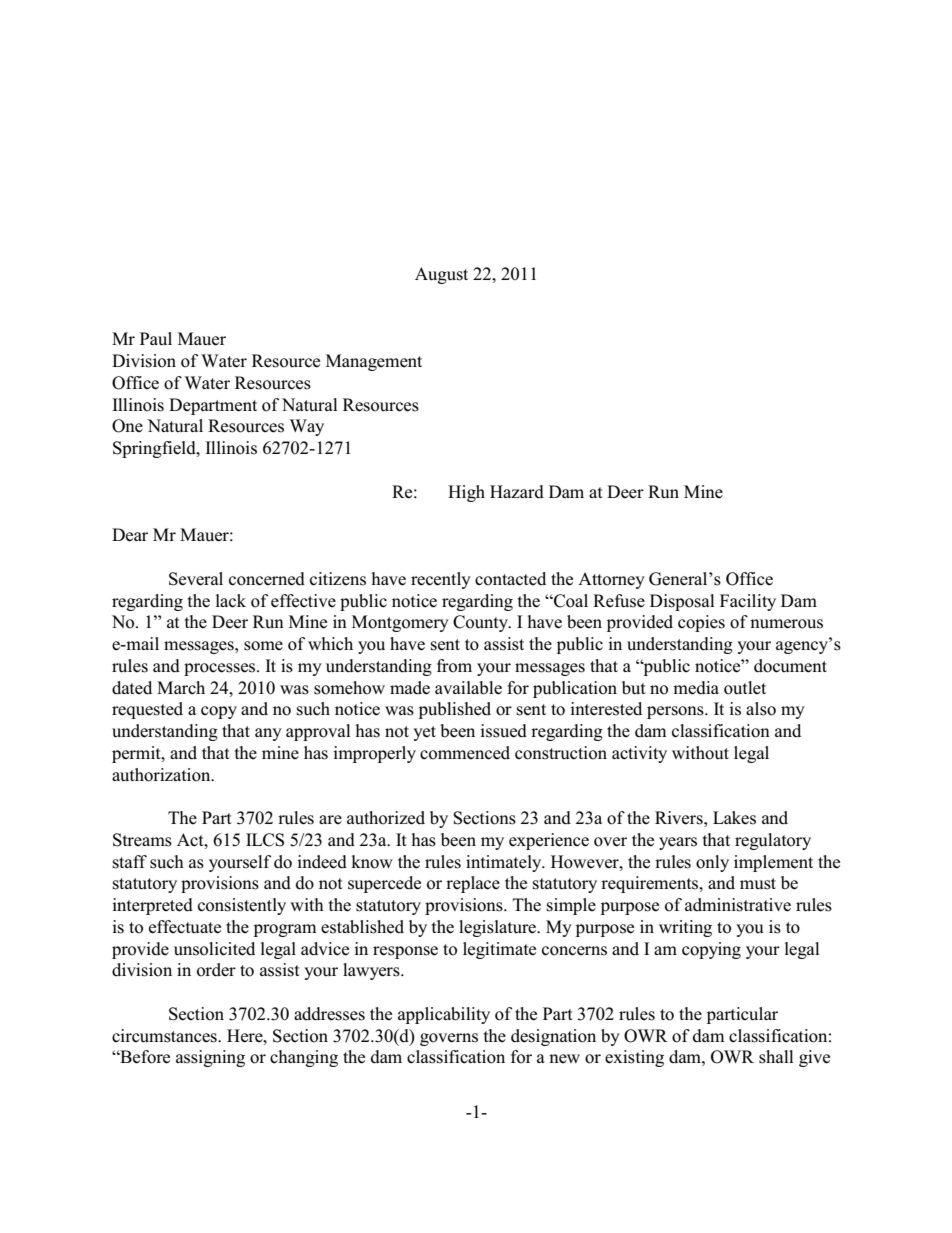 This page has height=1233, width=952. I want to click on March, so click(181, 688).
